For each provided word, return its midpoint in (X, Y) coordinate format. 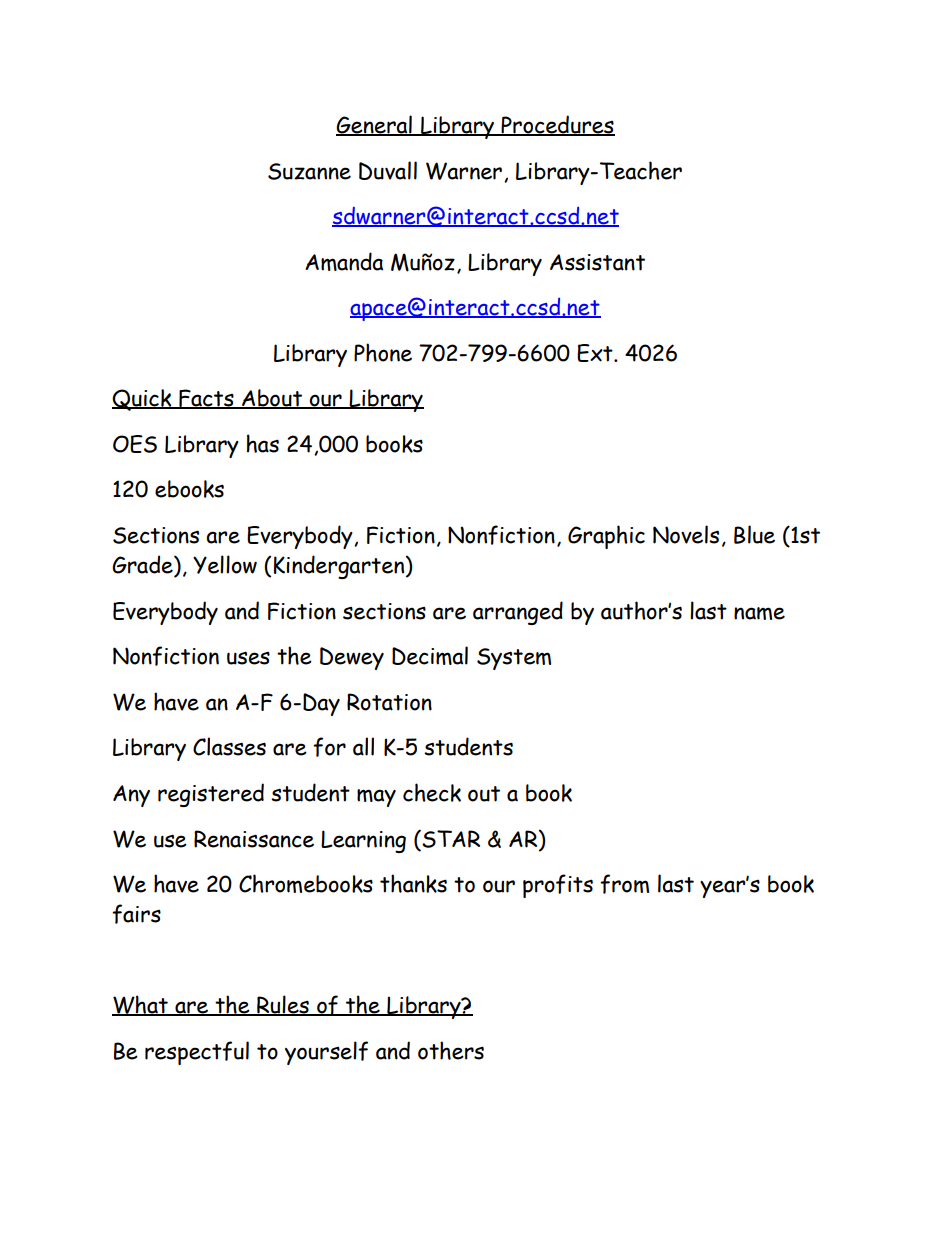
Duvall (388, 170)
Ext (596, 353)
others (451, 1050)
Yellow (225, 564)
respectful (197, 1053)
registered (211, 795)
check (432, 792)
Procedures (557, 125)
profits (558, 886)
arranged (518, 613)
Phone (383, 352)
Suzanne (309, 171)
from (624, 884)
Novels (686, 534)
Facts (206, 399)
